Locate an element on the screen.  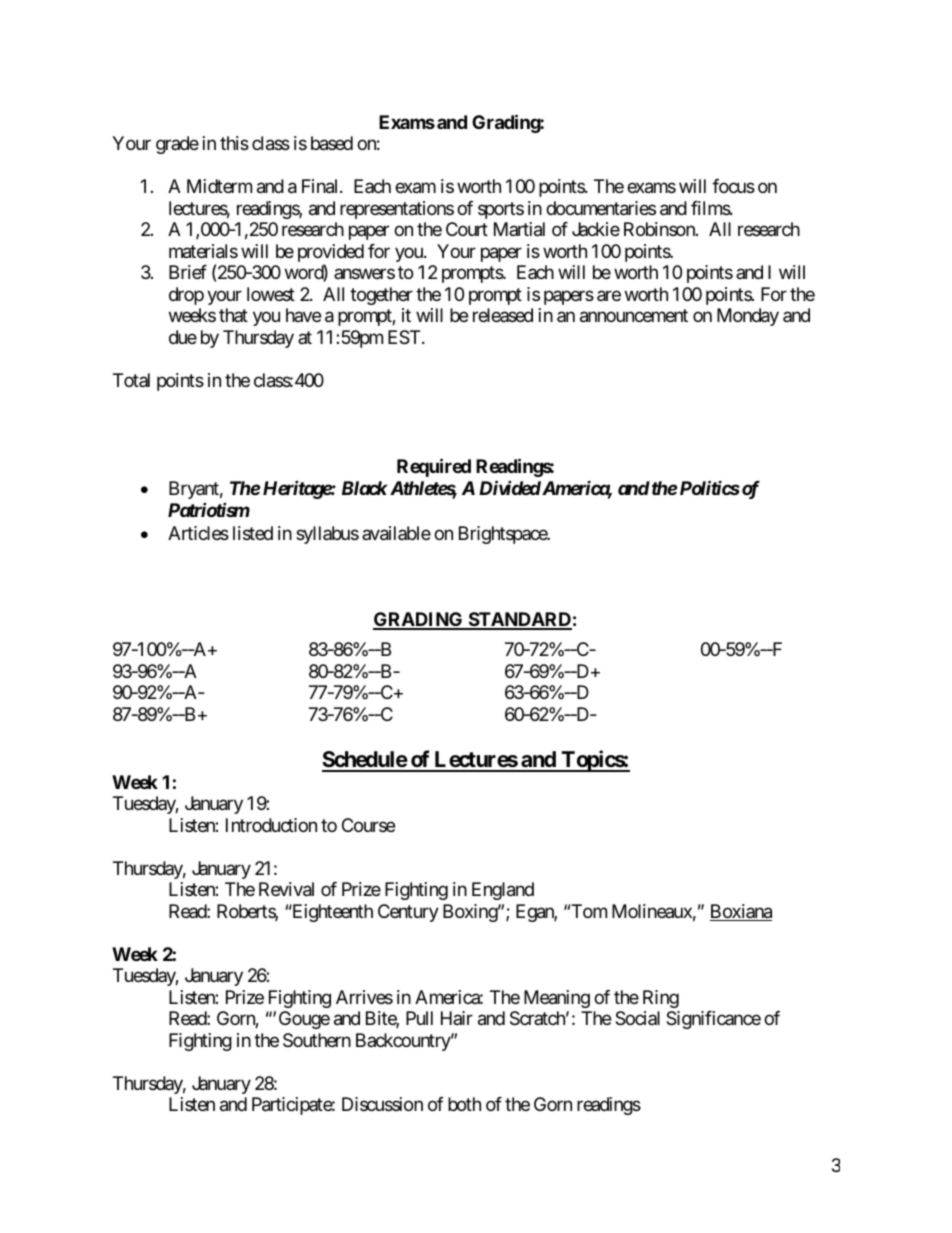
Court is located at coordinates (467, 229).
